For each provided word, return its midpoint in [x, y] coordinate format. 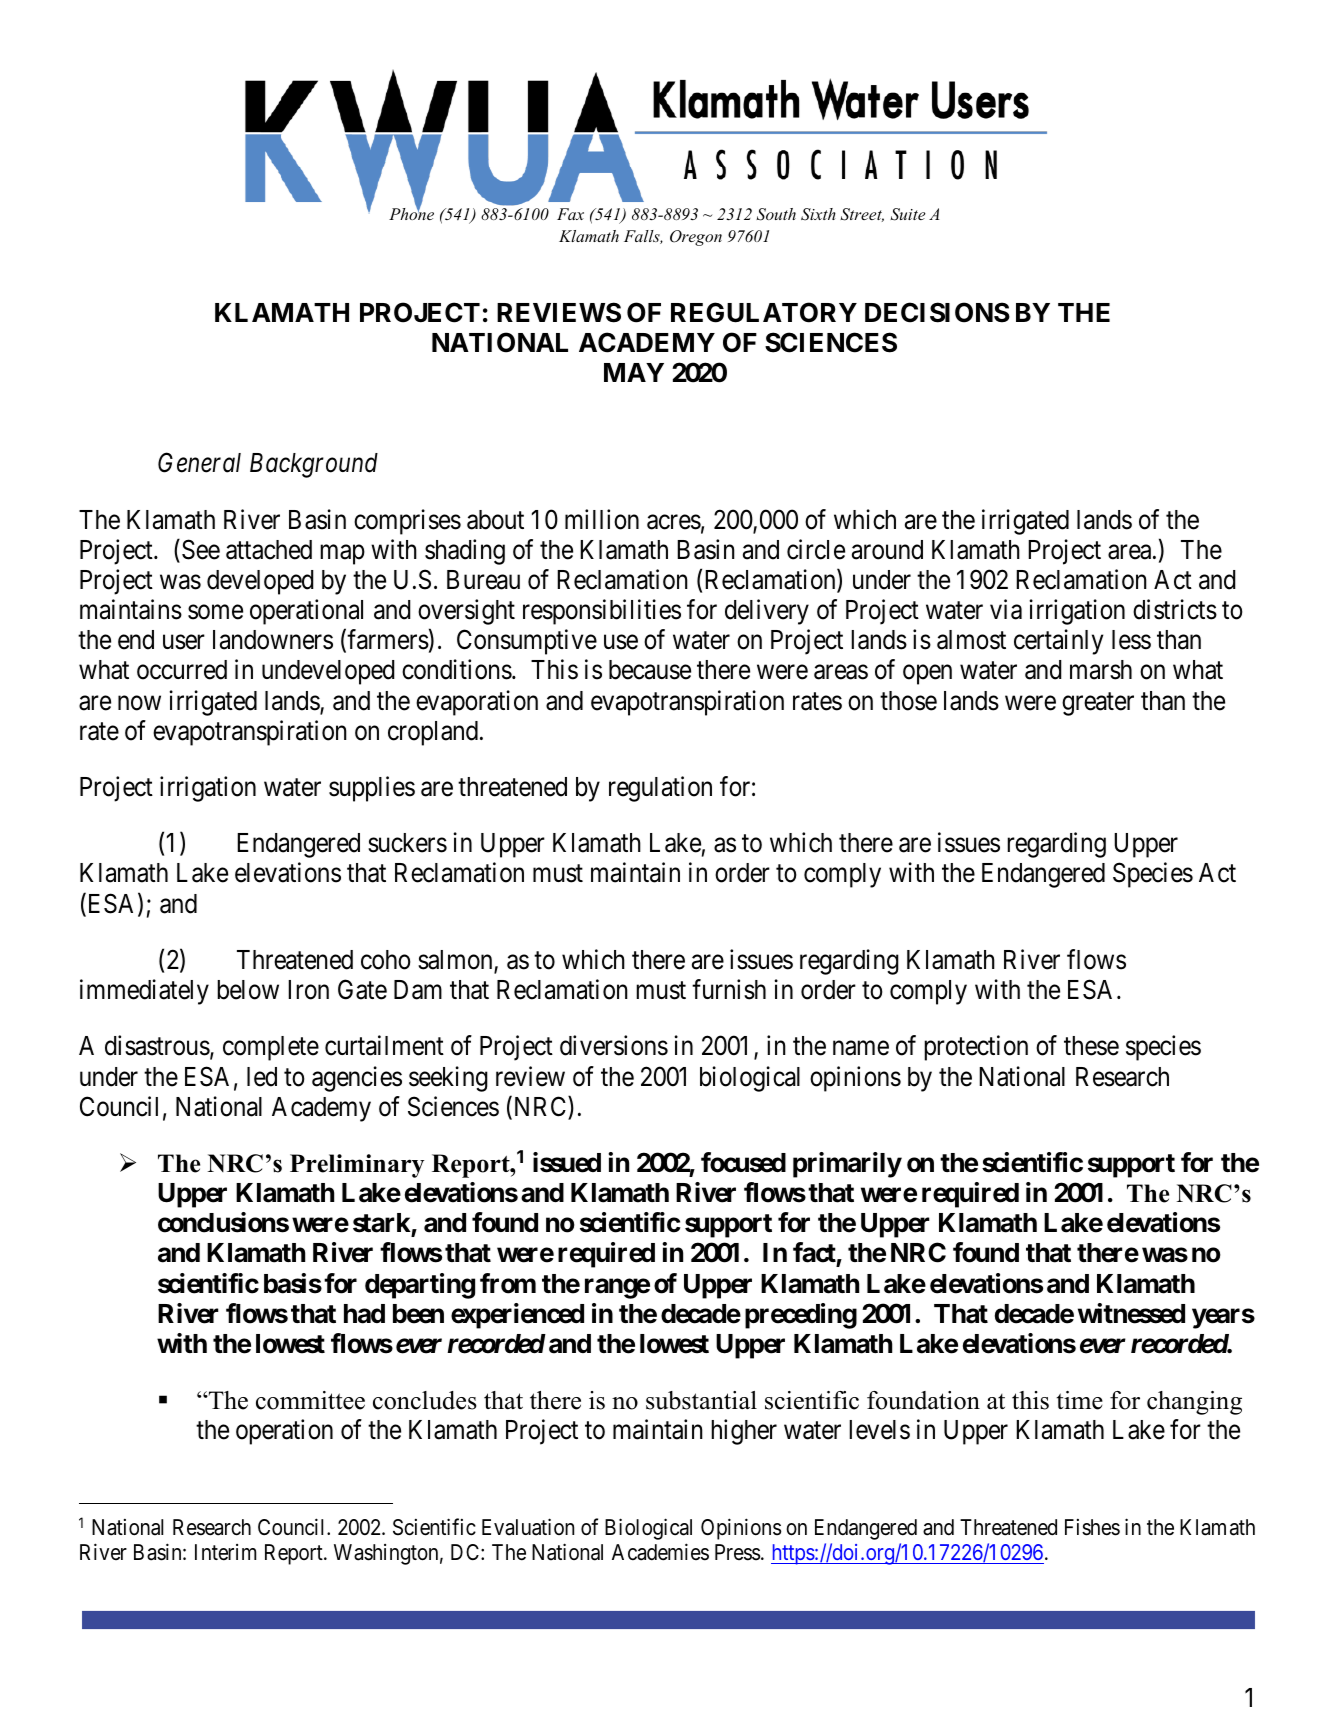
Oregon [696, 238]
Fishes [1092, 1527]
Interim [225, 1552]
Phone [411, 213]
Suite [908, 214]
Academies [660, 1552]
